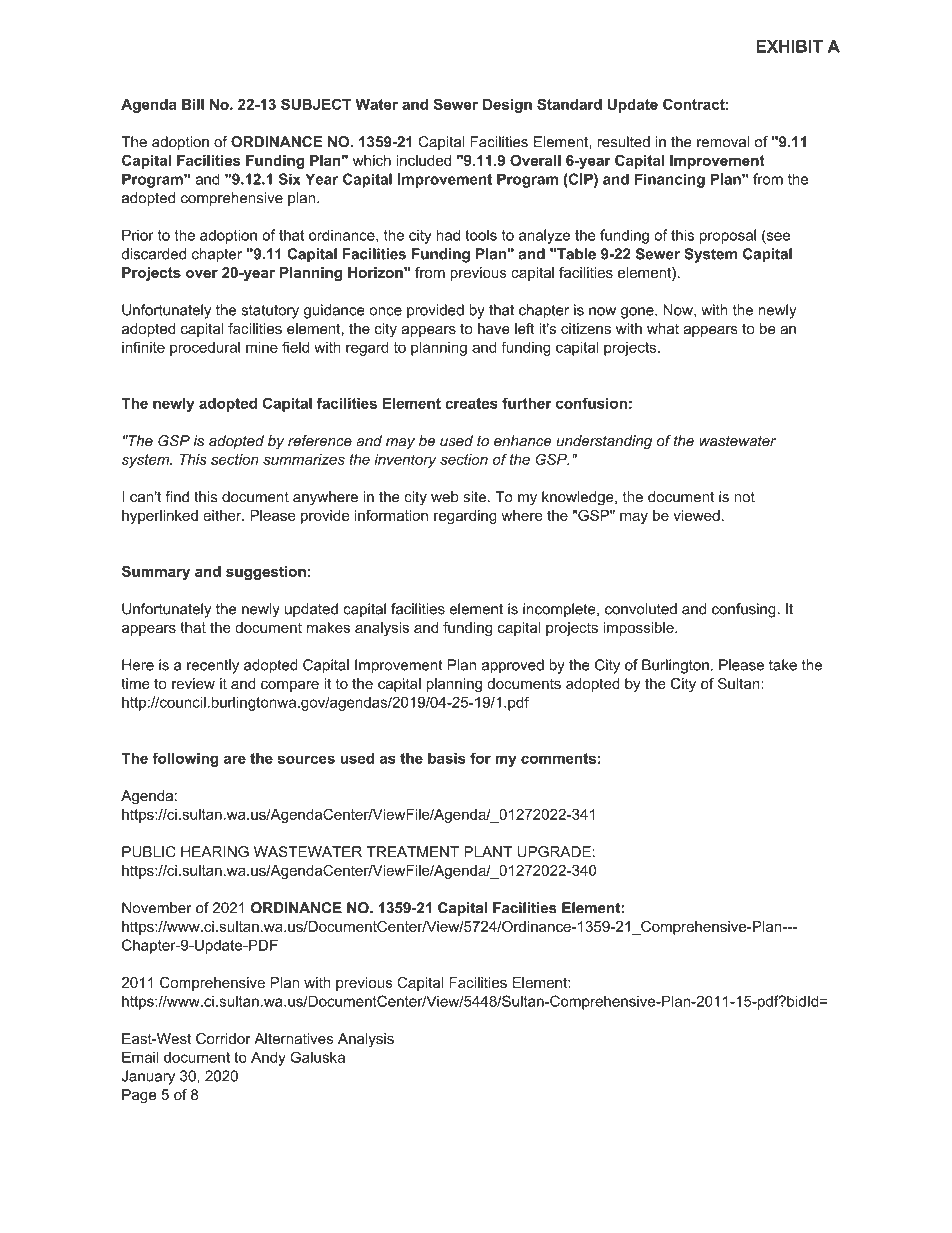 Image resolution: width=952 pixels, height=1233 pixels. Describe the element at coordinates (205, 348) in the document. I see `procedural` at that location.
